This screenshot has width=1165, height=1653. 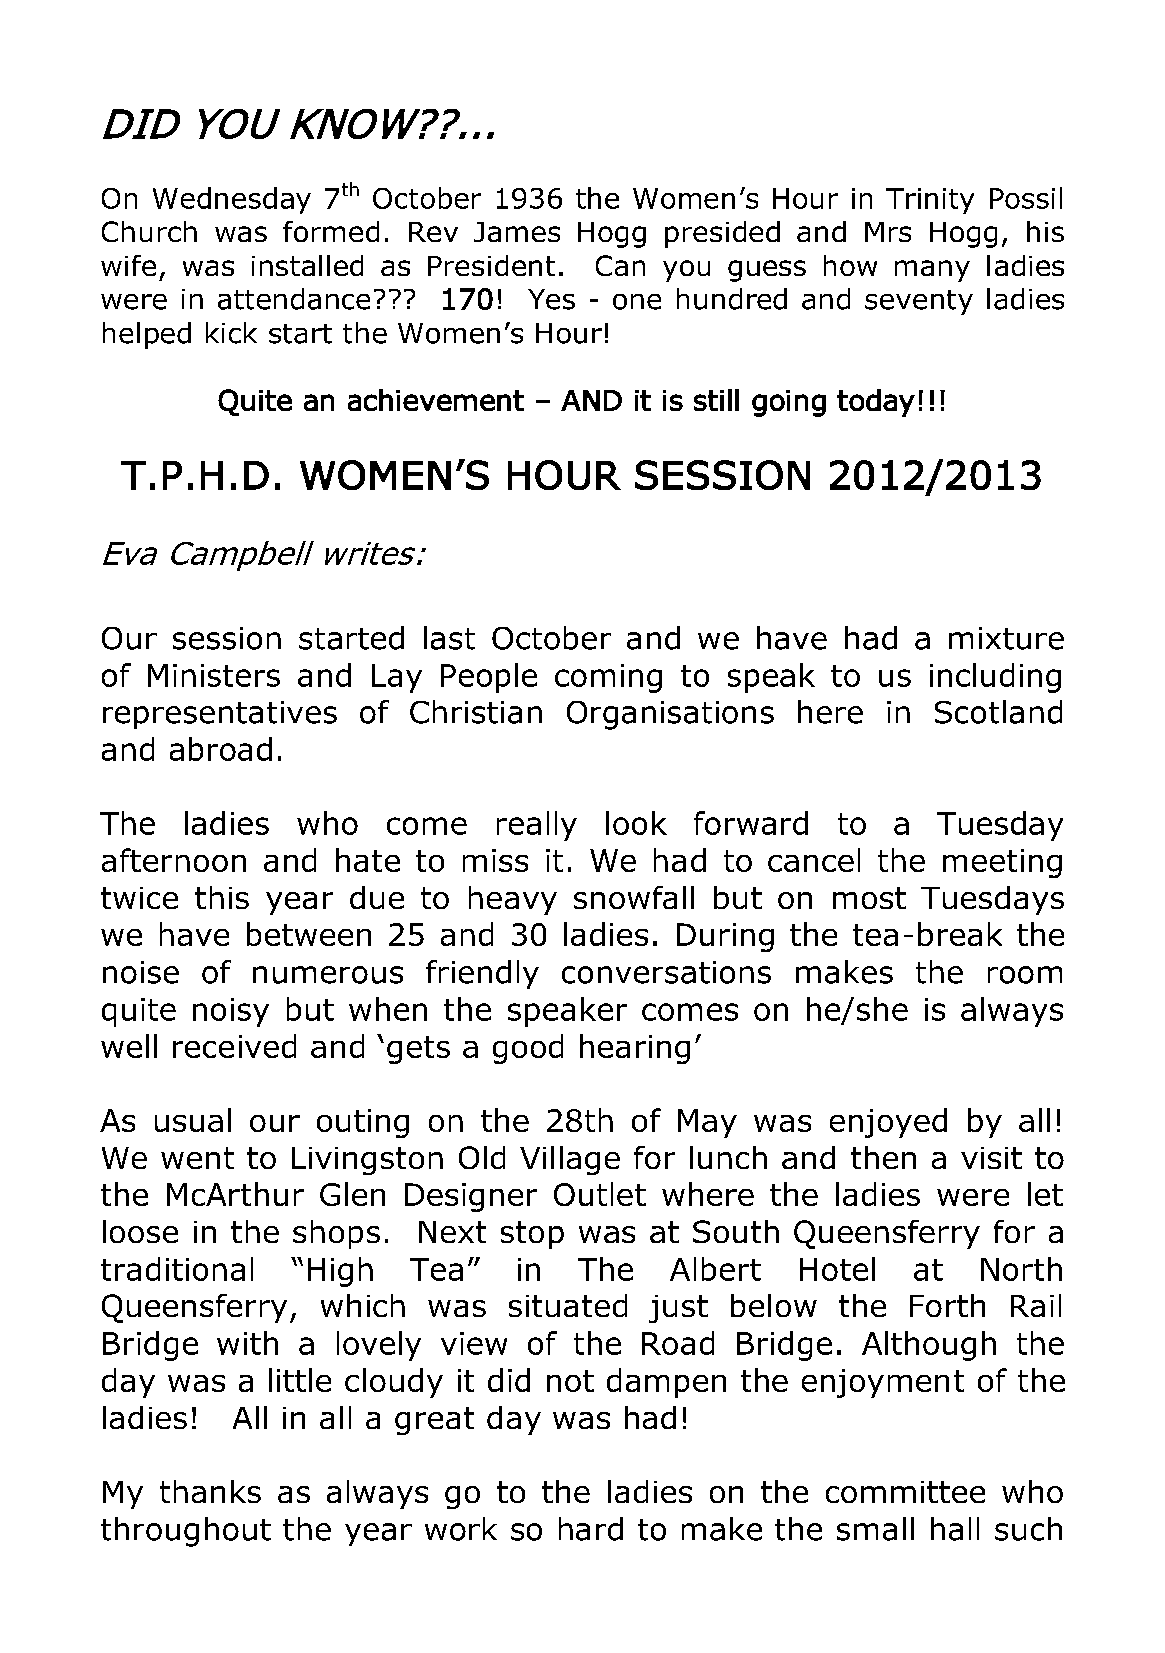 I want to click on thanks, so click(x=210, y=1491).
